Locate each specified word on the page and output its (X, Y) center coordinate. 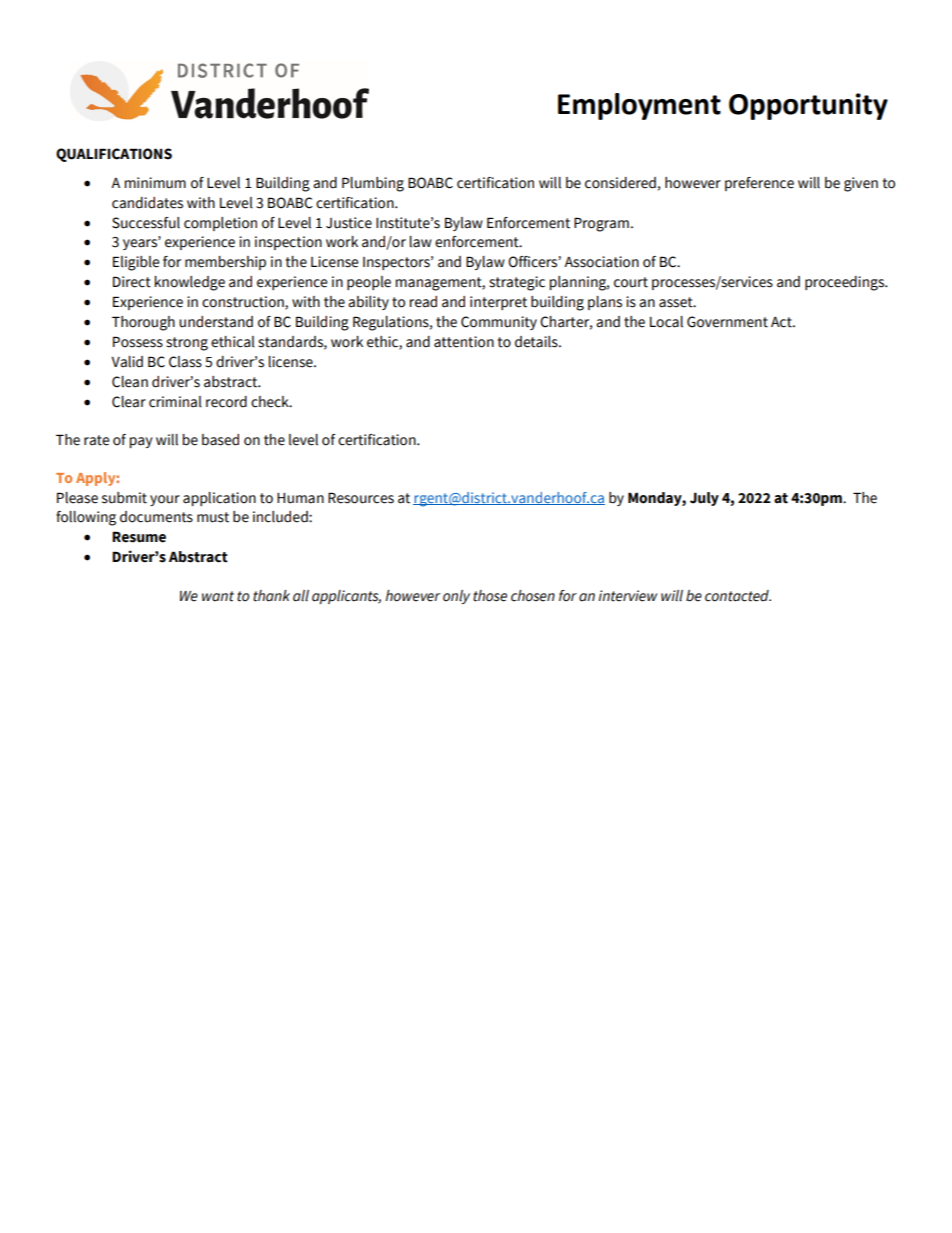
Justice (349, 223)
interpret (498, 303)
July (704, 499)
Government (727, 322)
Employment (639, 106)
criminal (175, 402)
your (165, 500)
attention (464, 342)
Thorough (143, 323)
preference (759, 184)
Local (666, 322)
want (218, 596)
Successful (146, 223)
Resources (361, 498)
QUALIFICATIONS (114, 155)
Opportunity (808, 106)
